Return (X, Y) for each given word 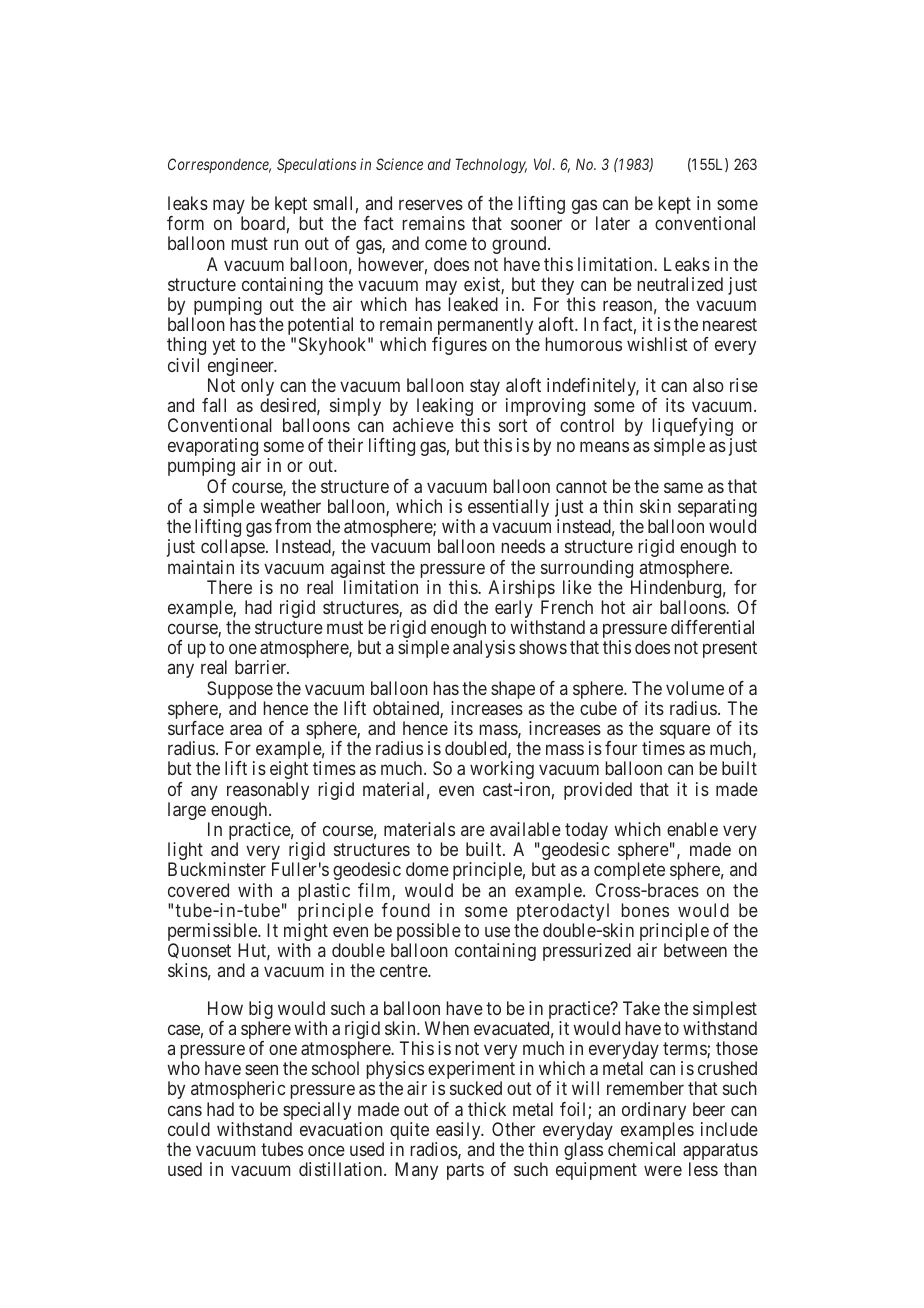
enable (692, 829)
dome (427, 869)
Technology (491, 166)
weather (290, 506)
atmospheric (238, 1090)
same (683, 487)
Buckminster (217, 869)
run (286, 245)
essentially (508, 509)
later (613, 223)
